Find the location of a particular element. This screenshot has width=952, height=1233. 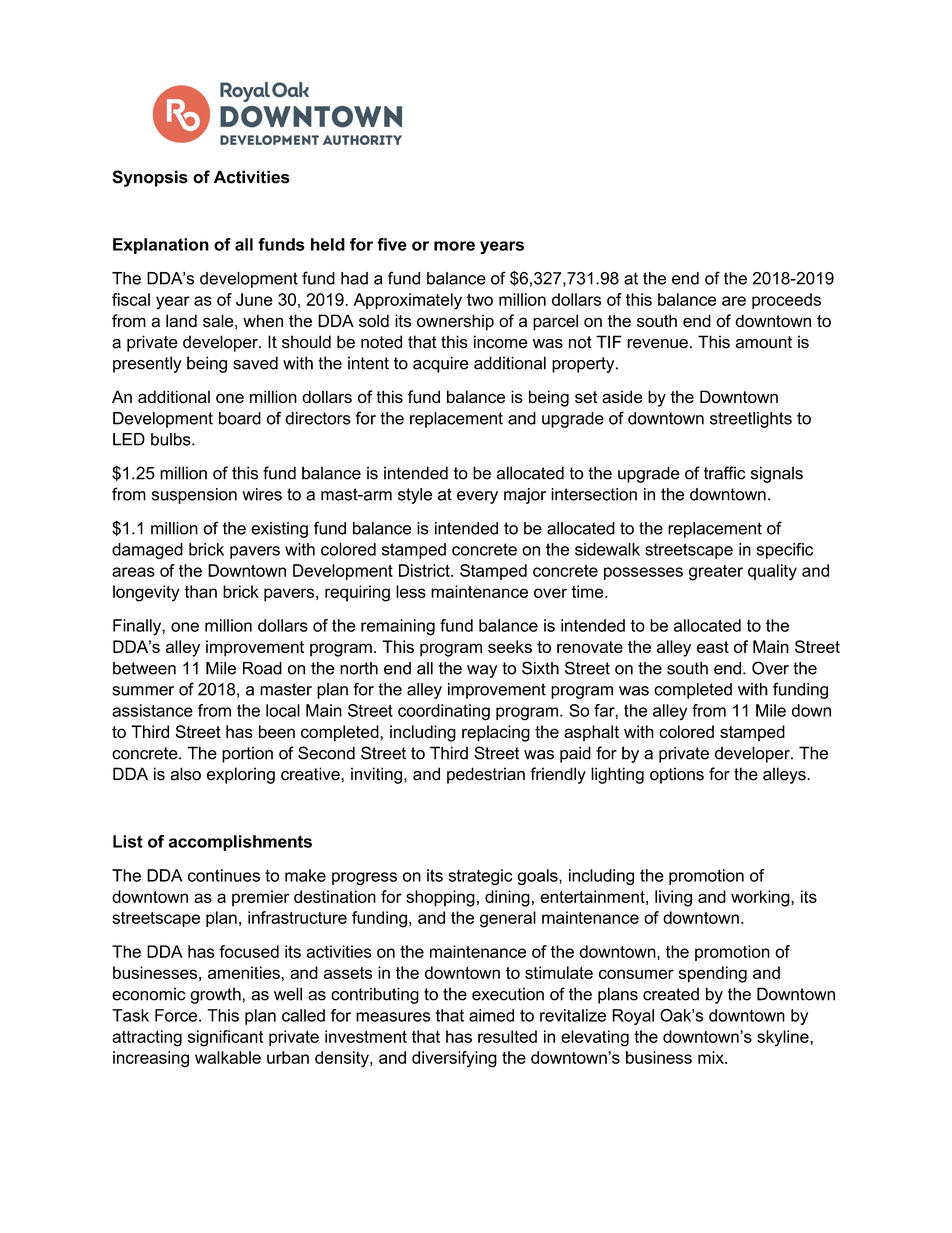

more is located at coordinates (454, 246).
